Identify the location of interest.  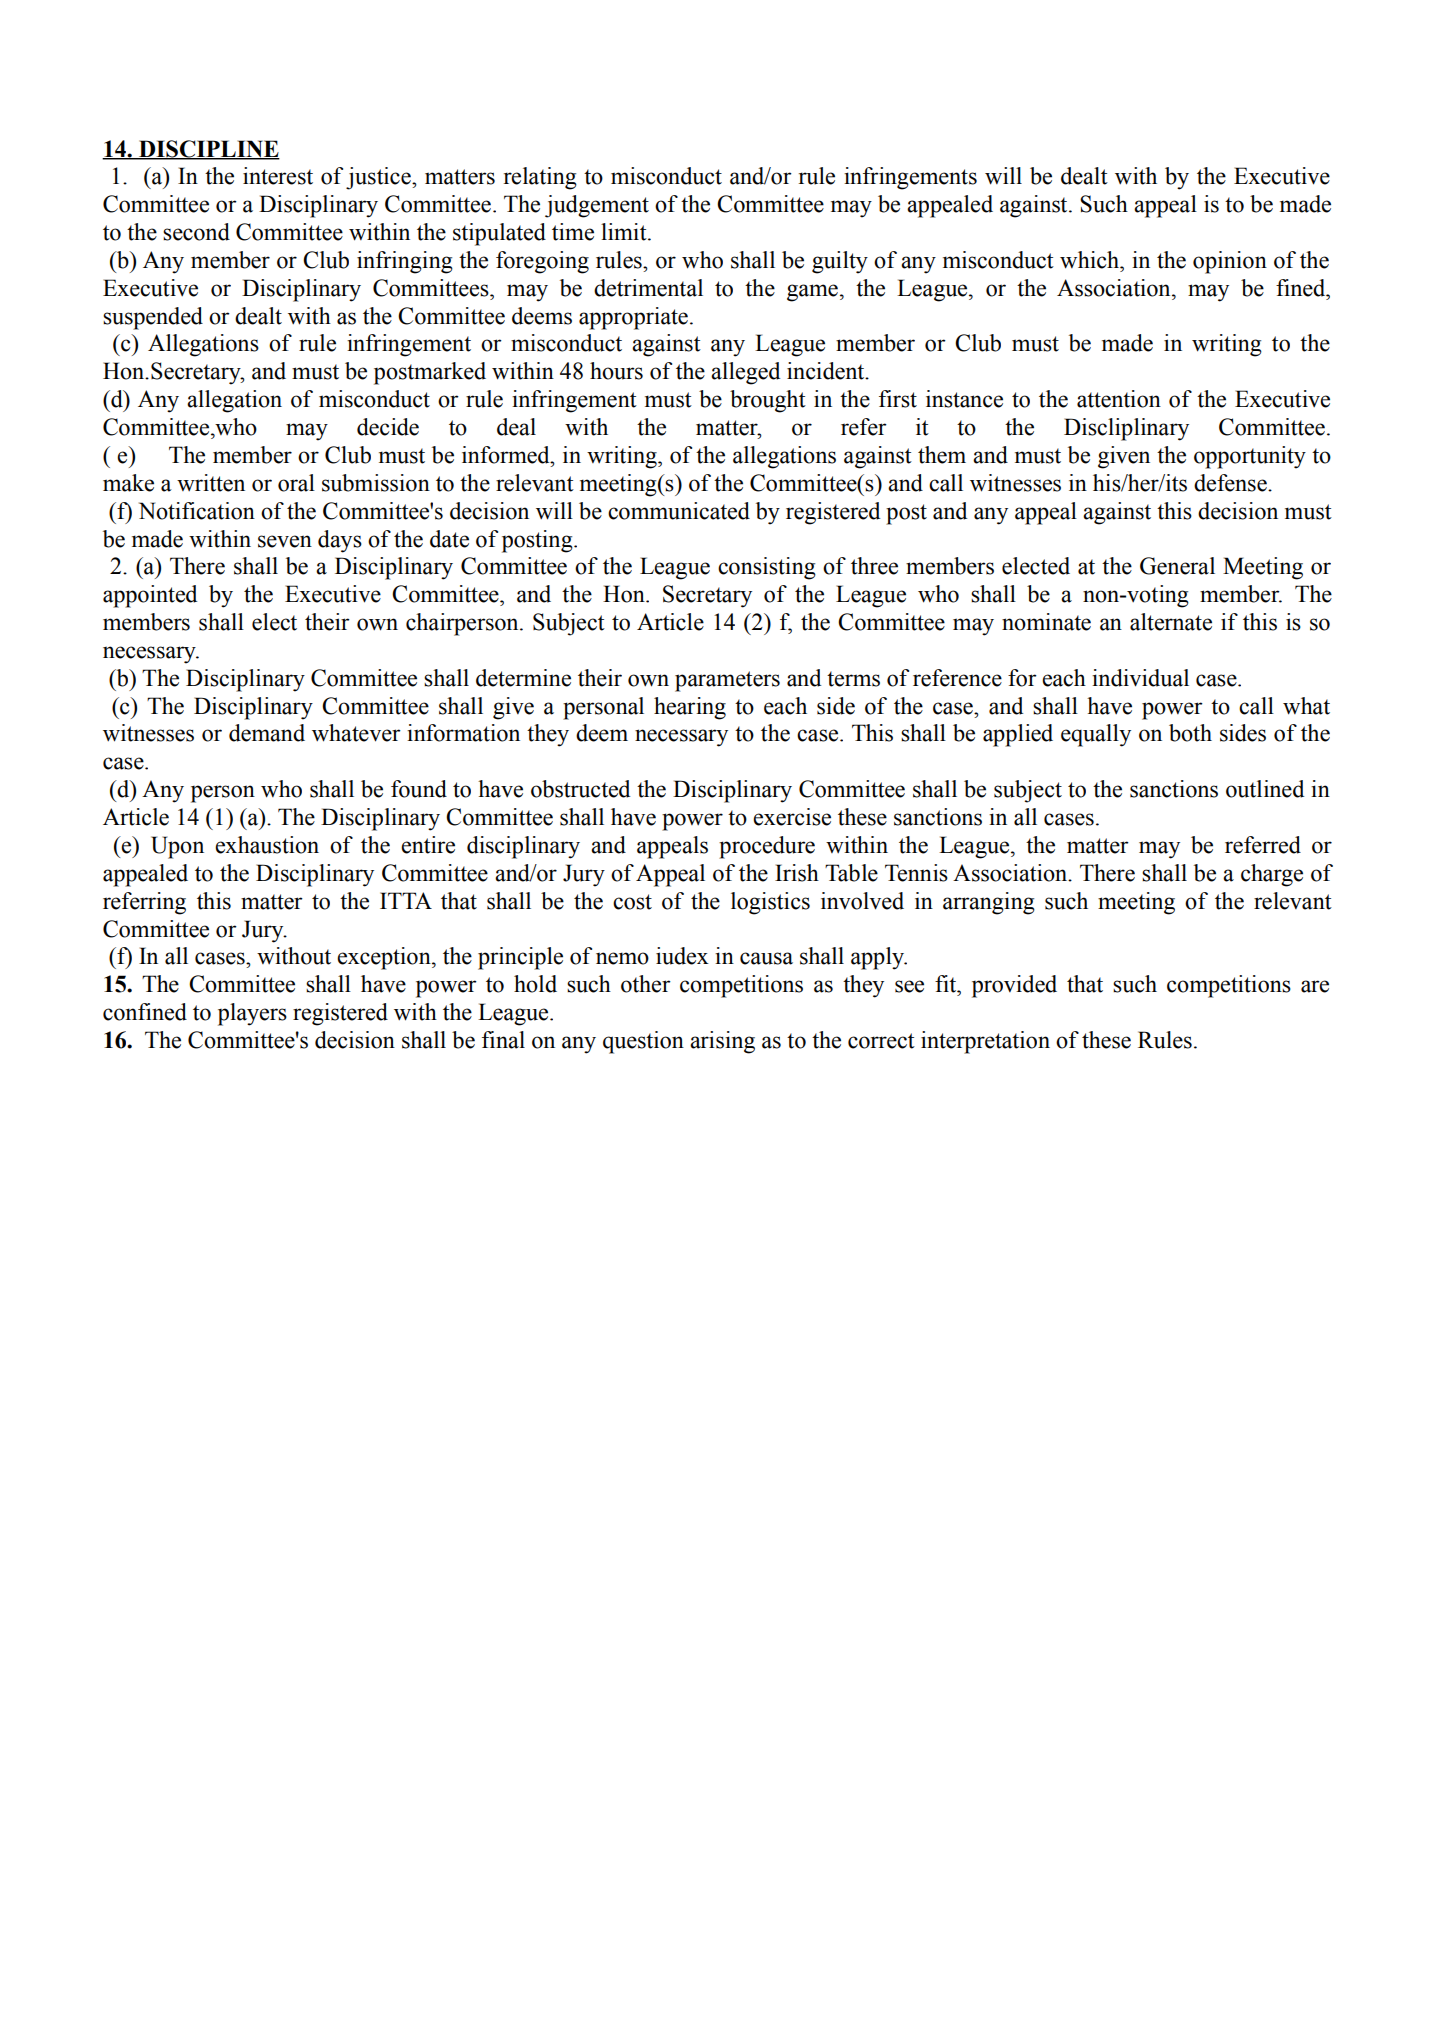
(278, 176).
